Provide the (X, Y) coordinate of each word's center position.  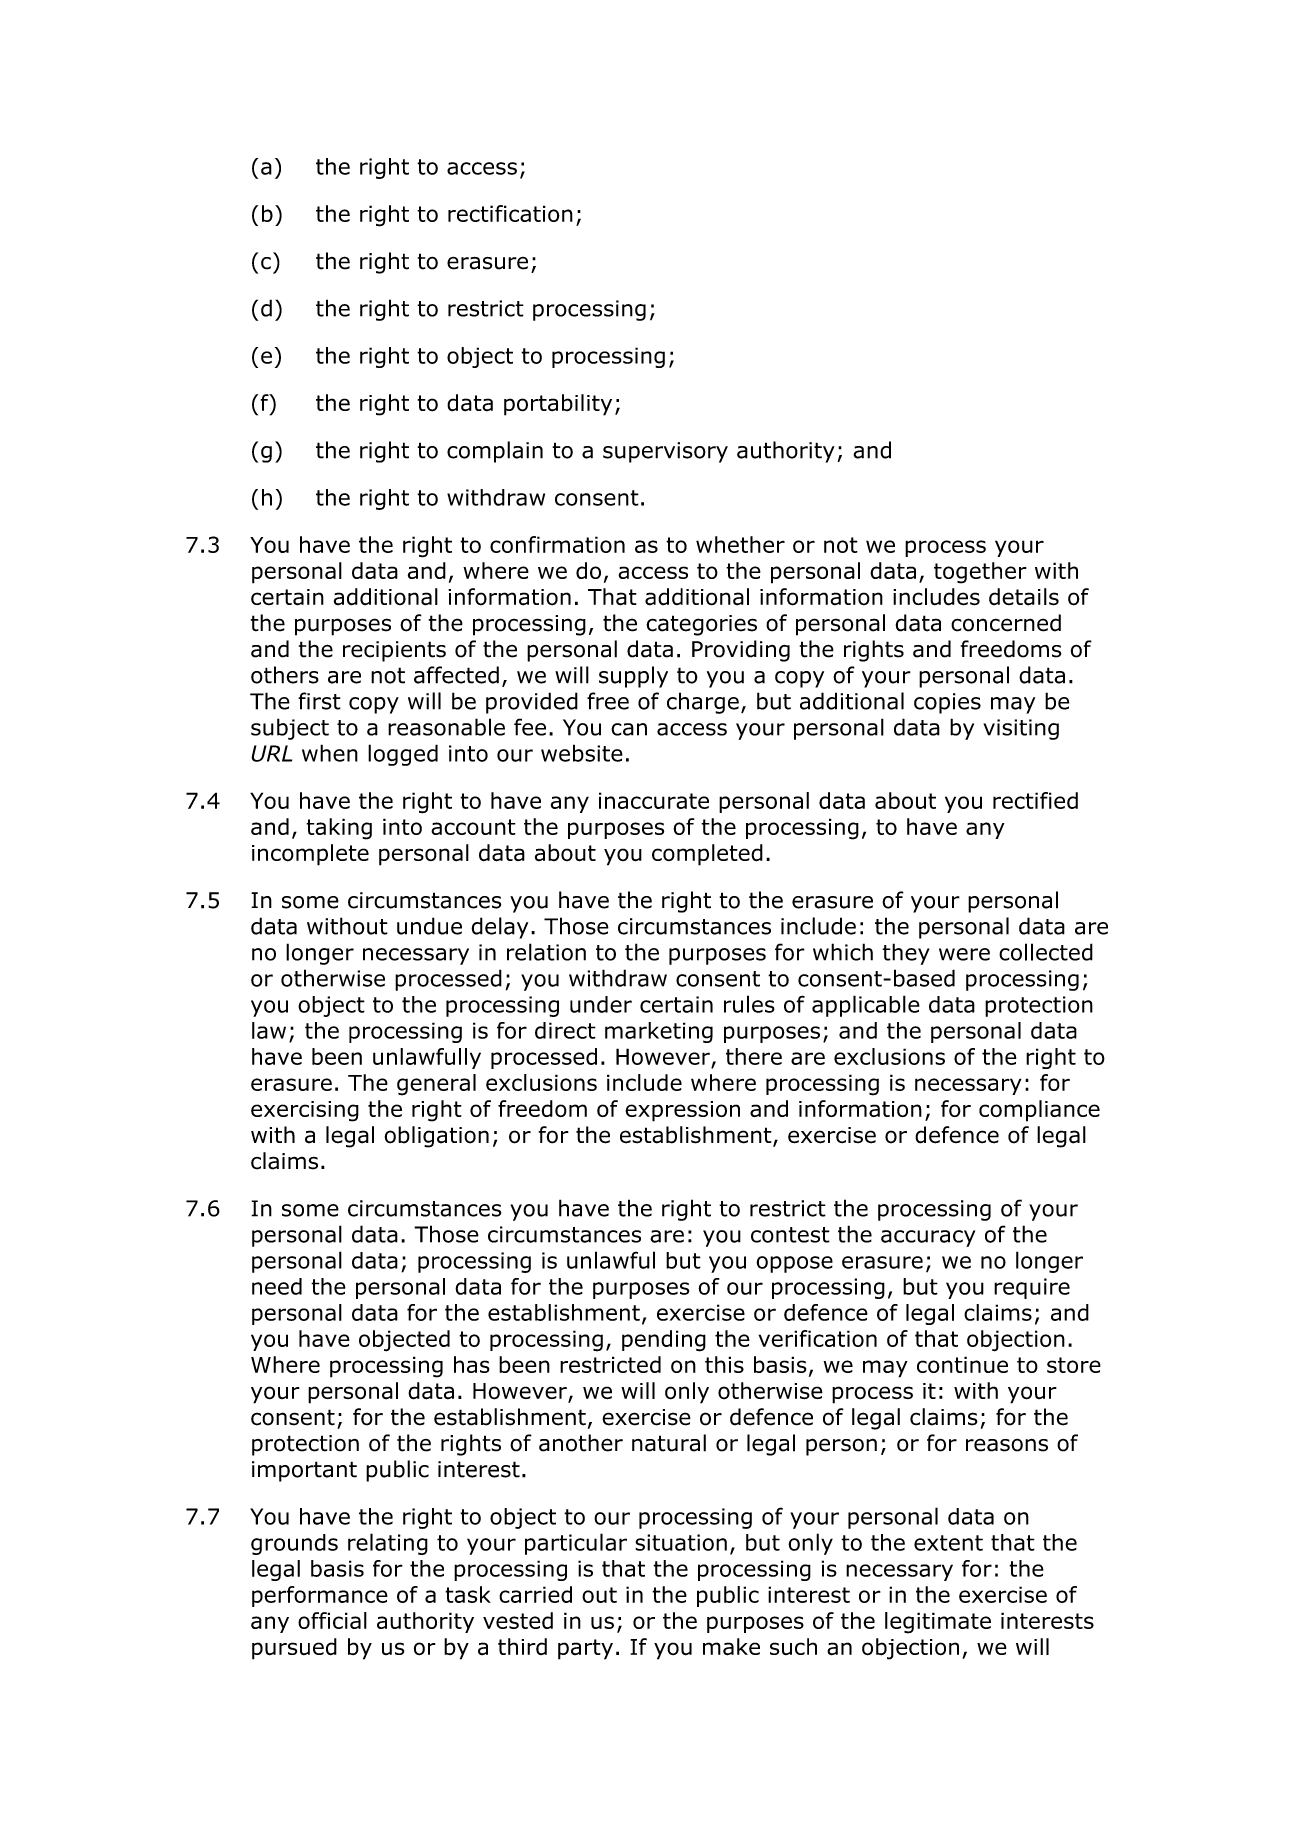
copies (947, 703)
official (332, 1620)
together (980, 573)
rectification (510, 213)
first (319, 701)
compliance (1039, 1111)
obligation (436, 1137)
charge (703, 703)
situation (681, 1542)
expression (682, 1111)
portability (558, 405)
